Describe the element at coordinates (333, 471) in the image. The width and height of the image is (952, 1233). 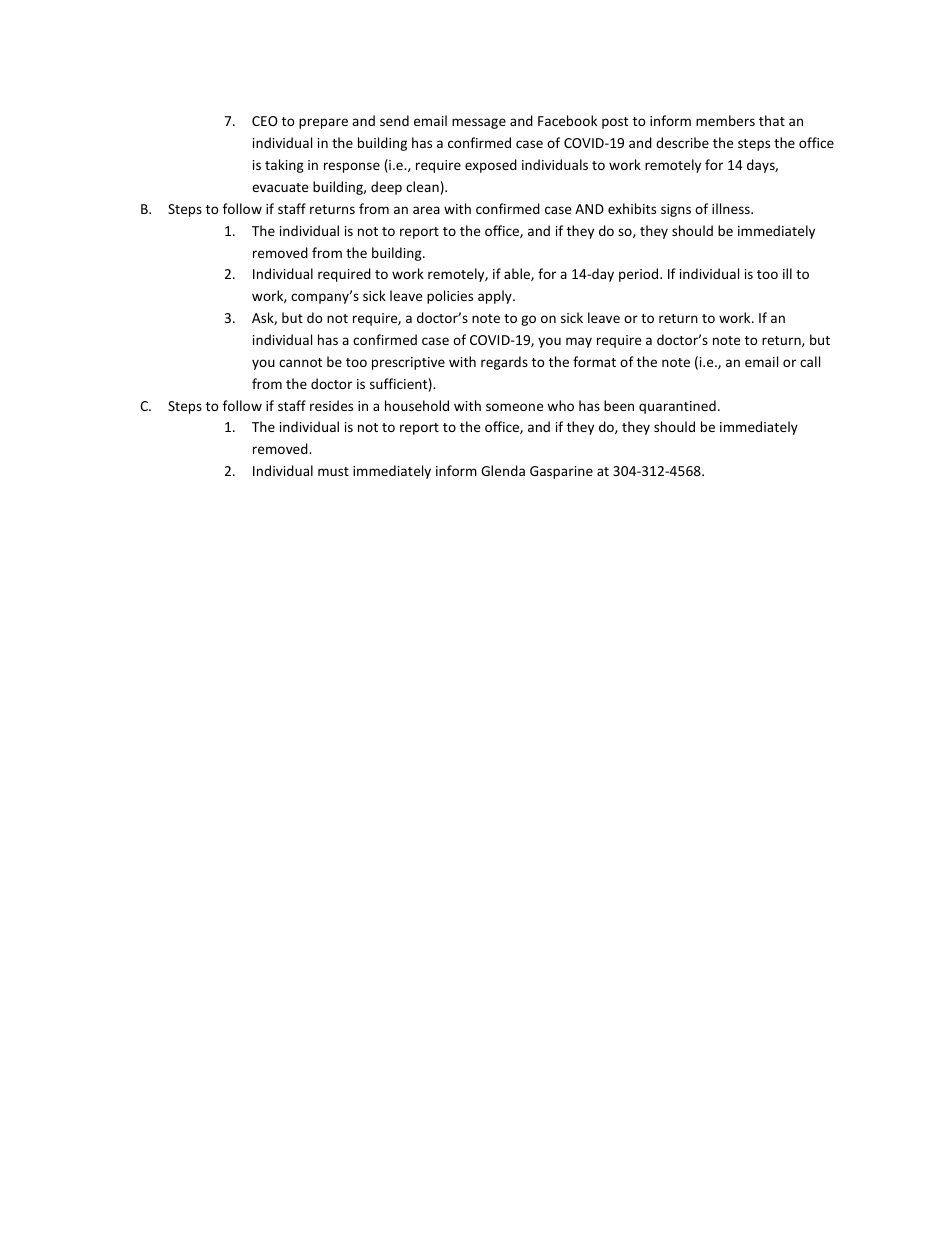
I see `must` at that location.
